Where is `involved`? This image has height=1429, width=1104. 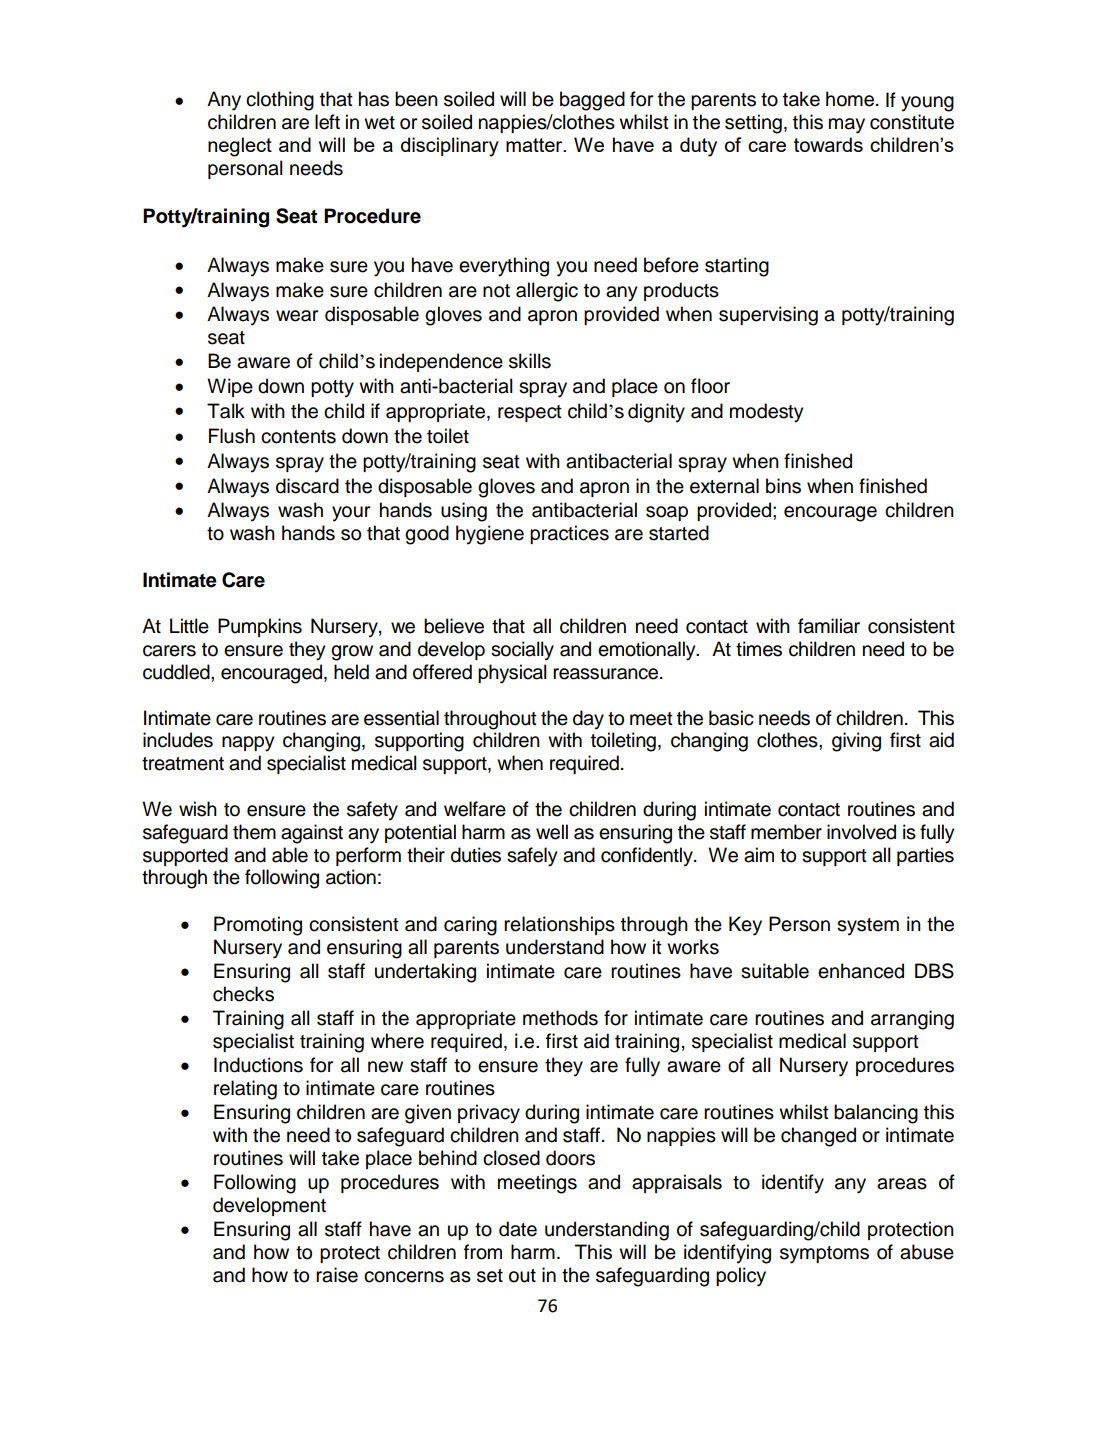 involved is located at coordinates (861, 832).
